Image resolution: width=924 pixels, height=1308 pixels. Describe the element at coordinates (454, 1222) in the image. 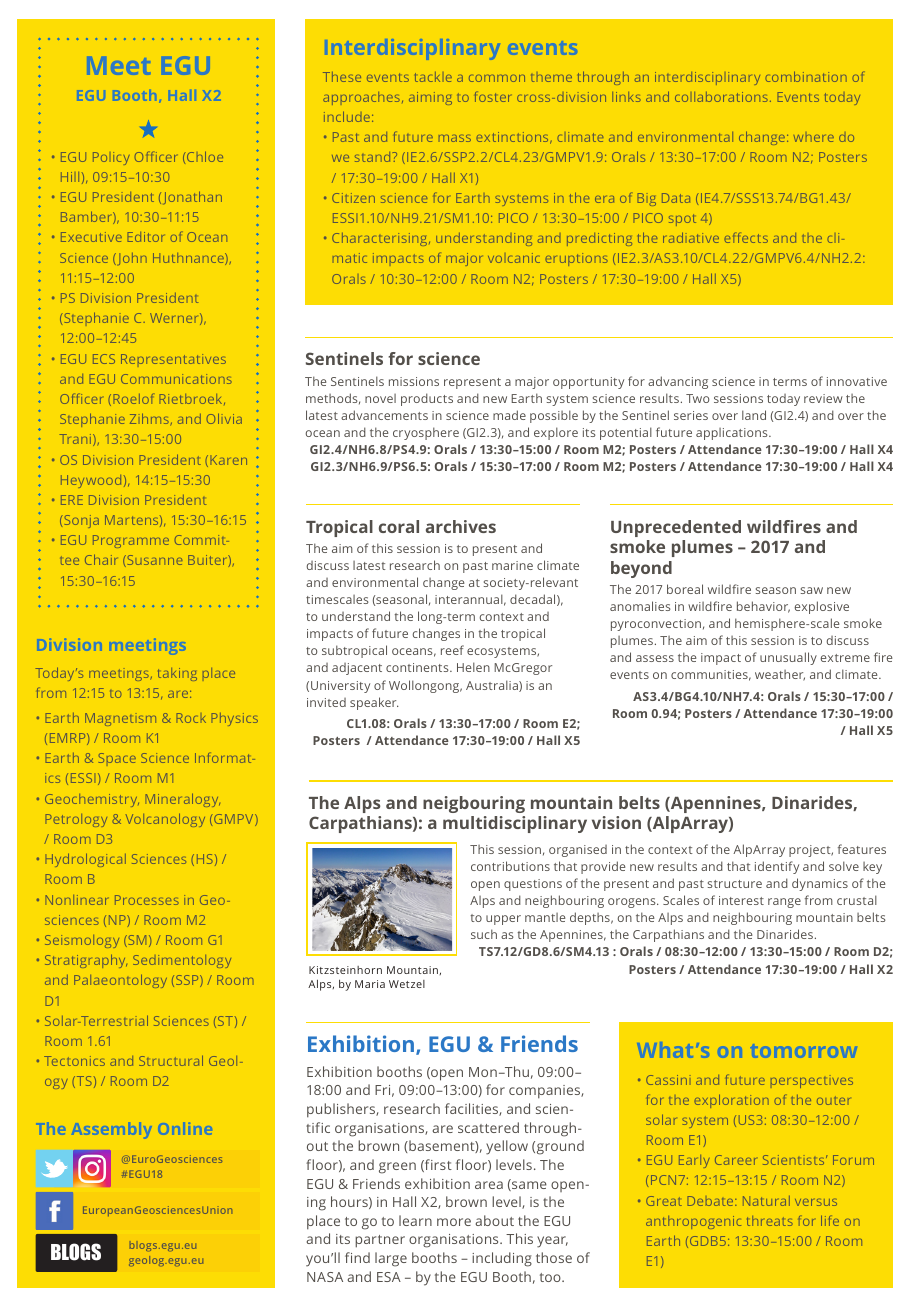

I see `more` at that location.
